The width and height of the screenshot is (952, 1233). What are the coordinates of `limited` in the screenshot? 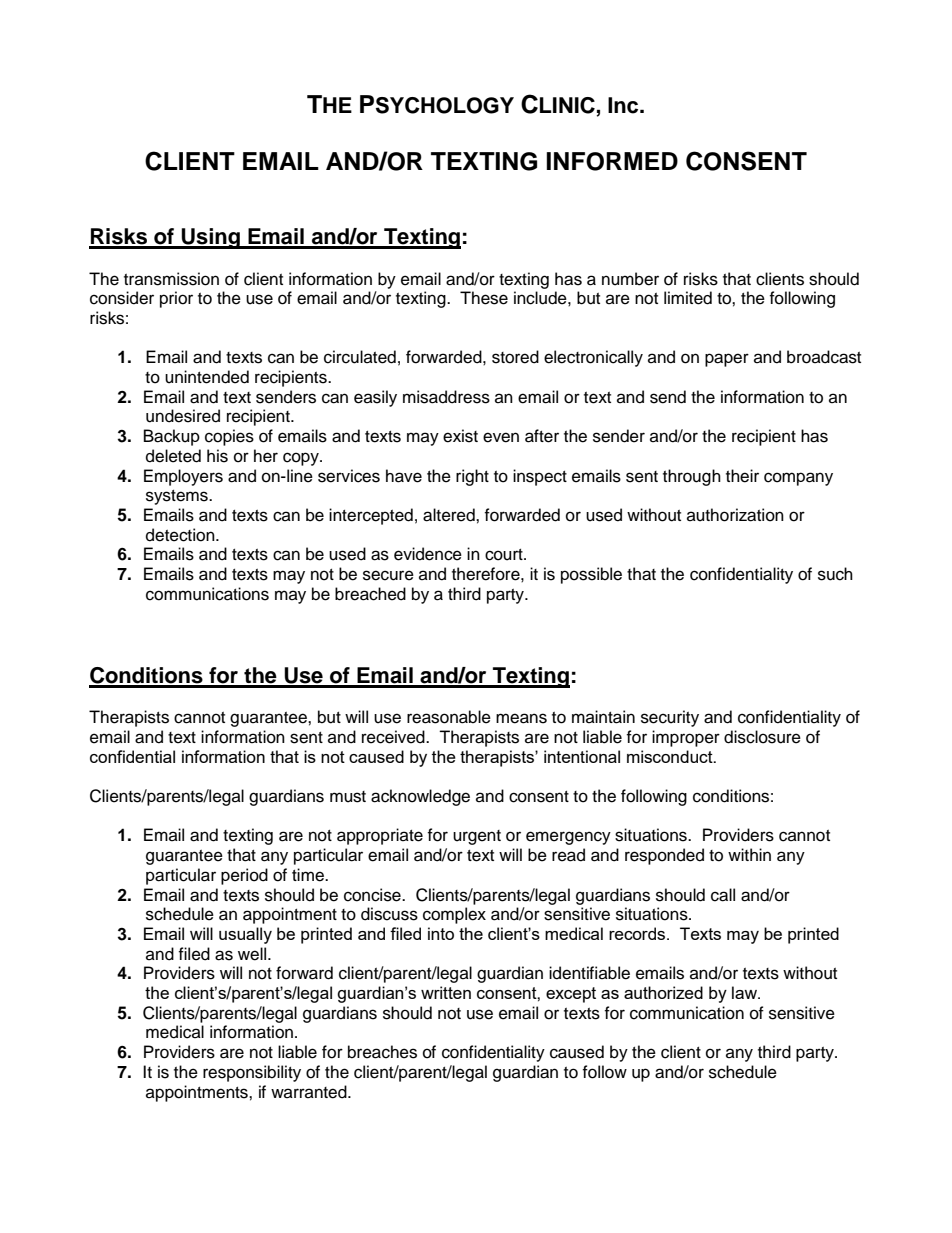 It's located at (688, 298).
